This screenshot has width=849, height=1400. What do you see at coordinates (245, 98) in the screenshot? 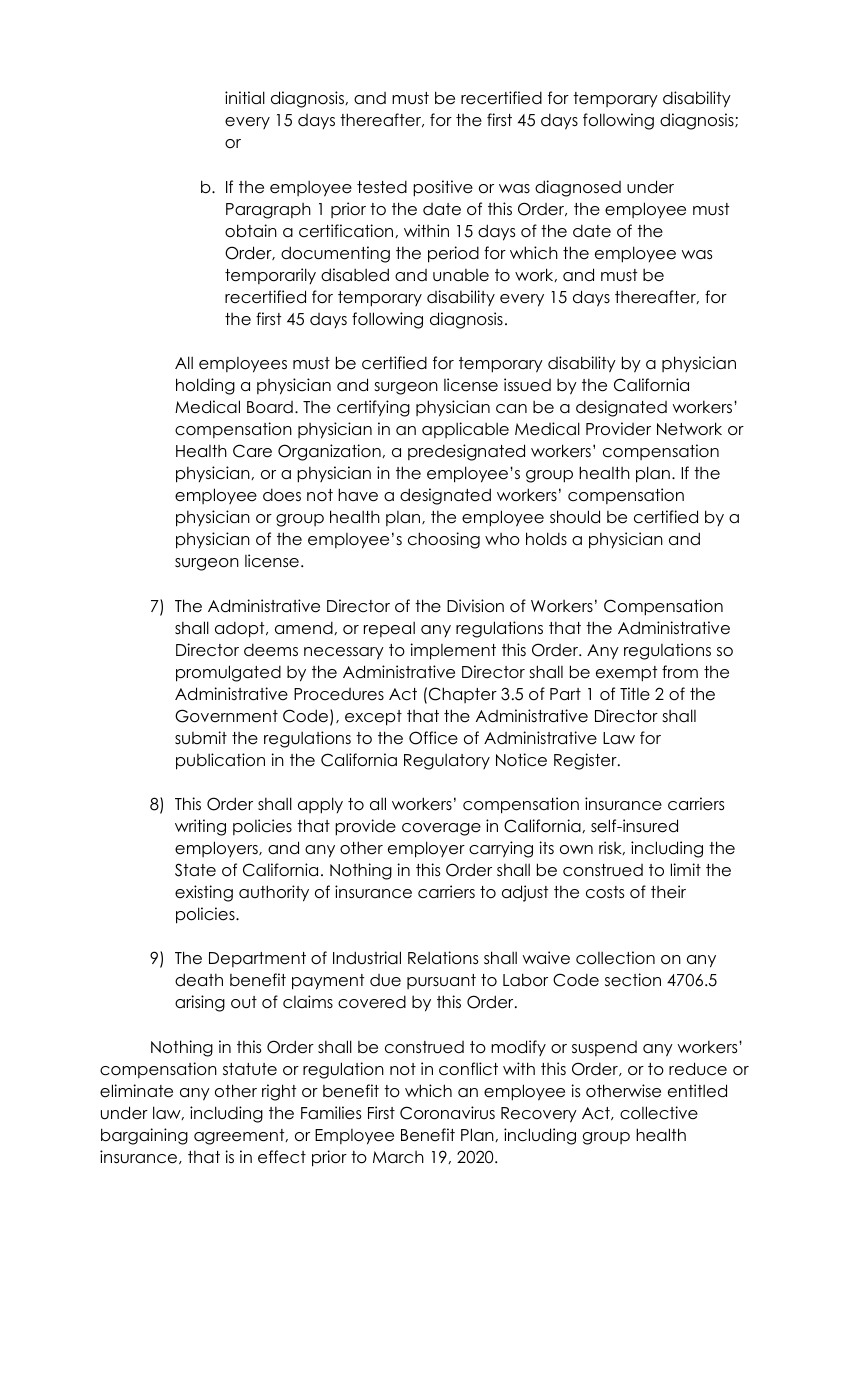
I see `initial` at bounding box center [245, 98].
